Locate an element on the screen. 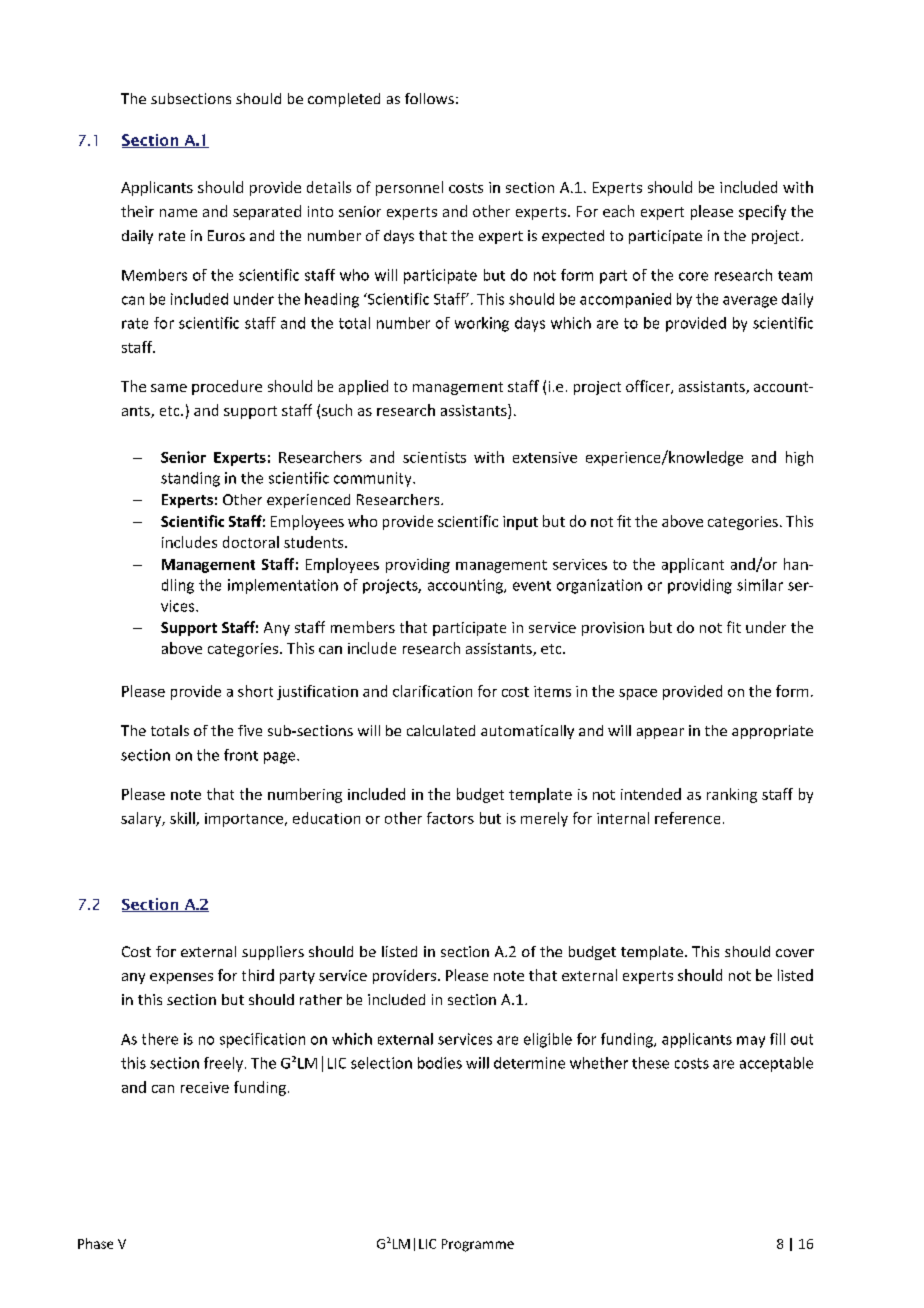  officer is located at coordinates (649, 387).
